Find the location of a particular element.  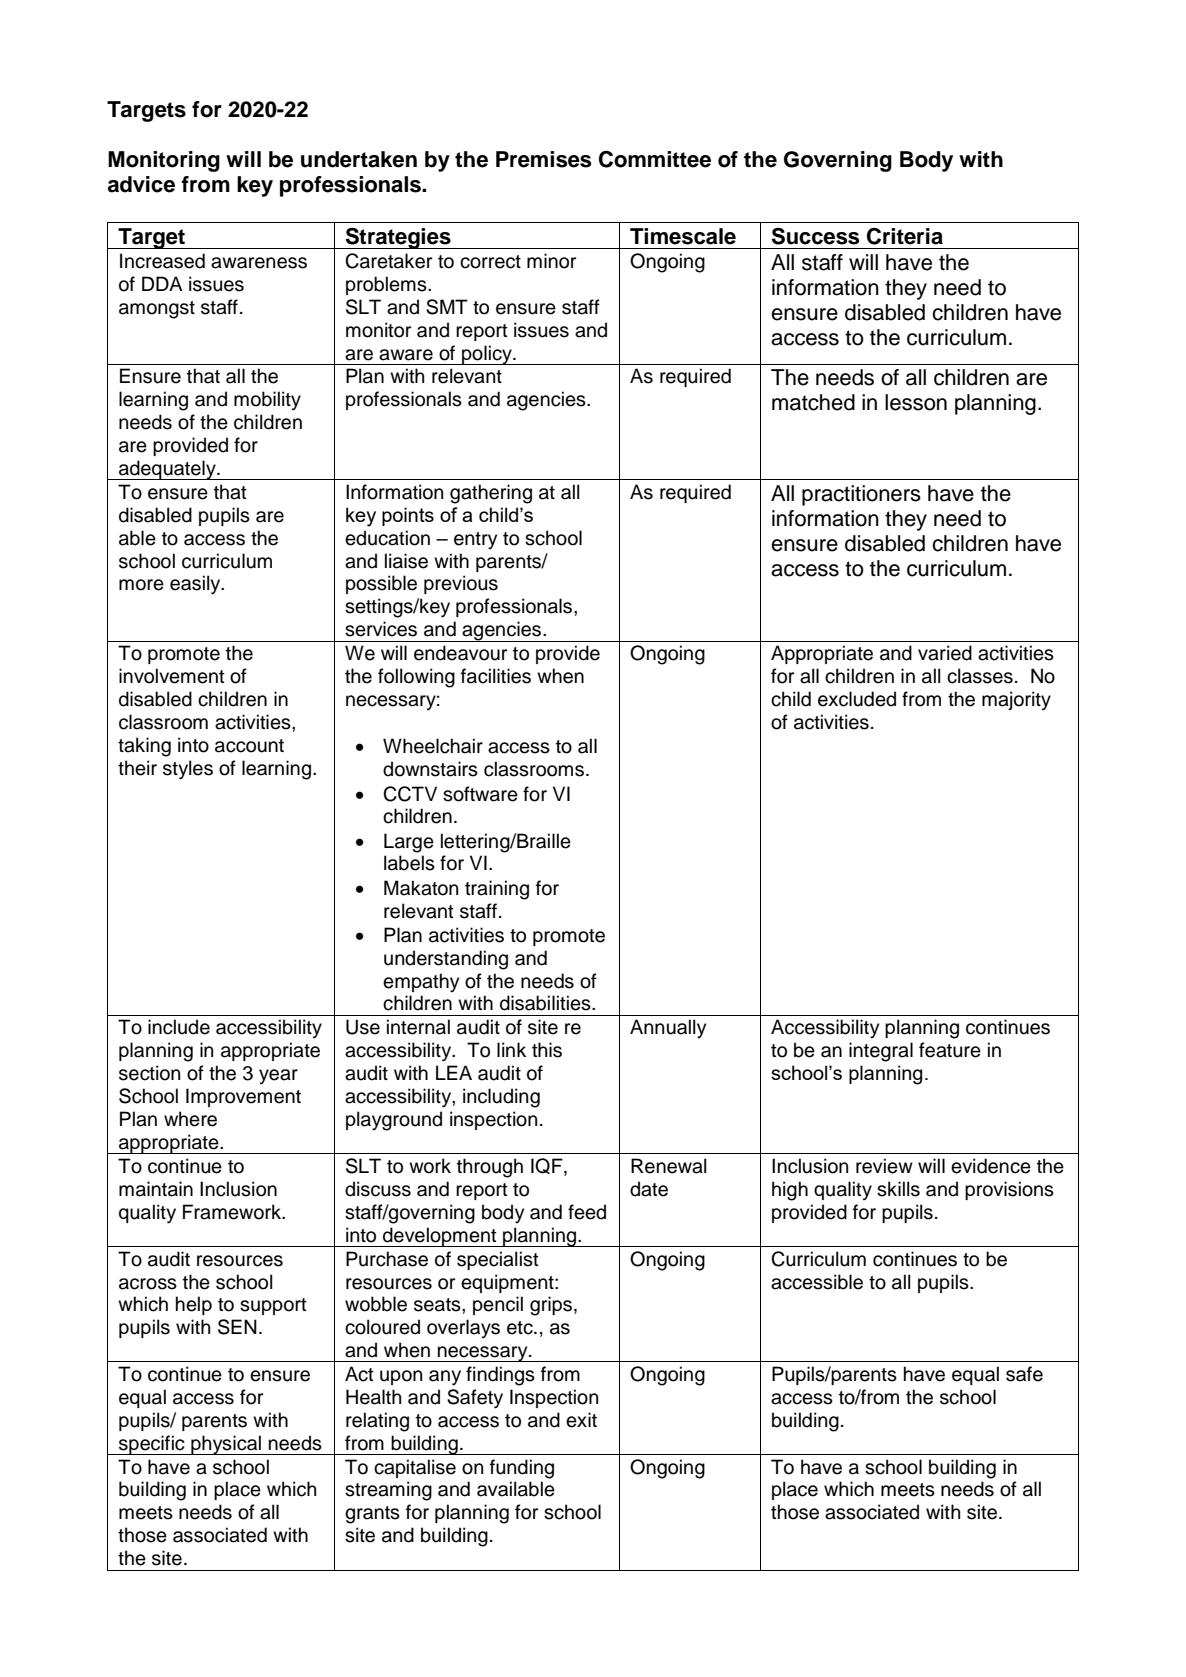

review is located at coordinates (884, 1166).
